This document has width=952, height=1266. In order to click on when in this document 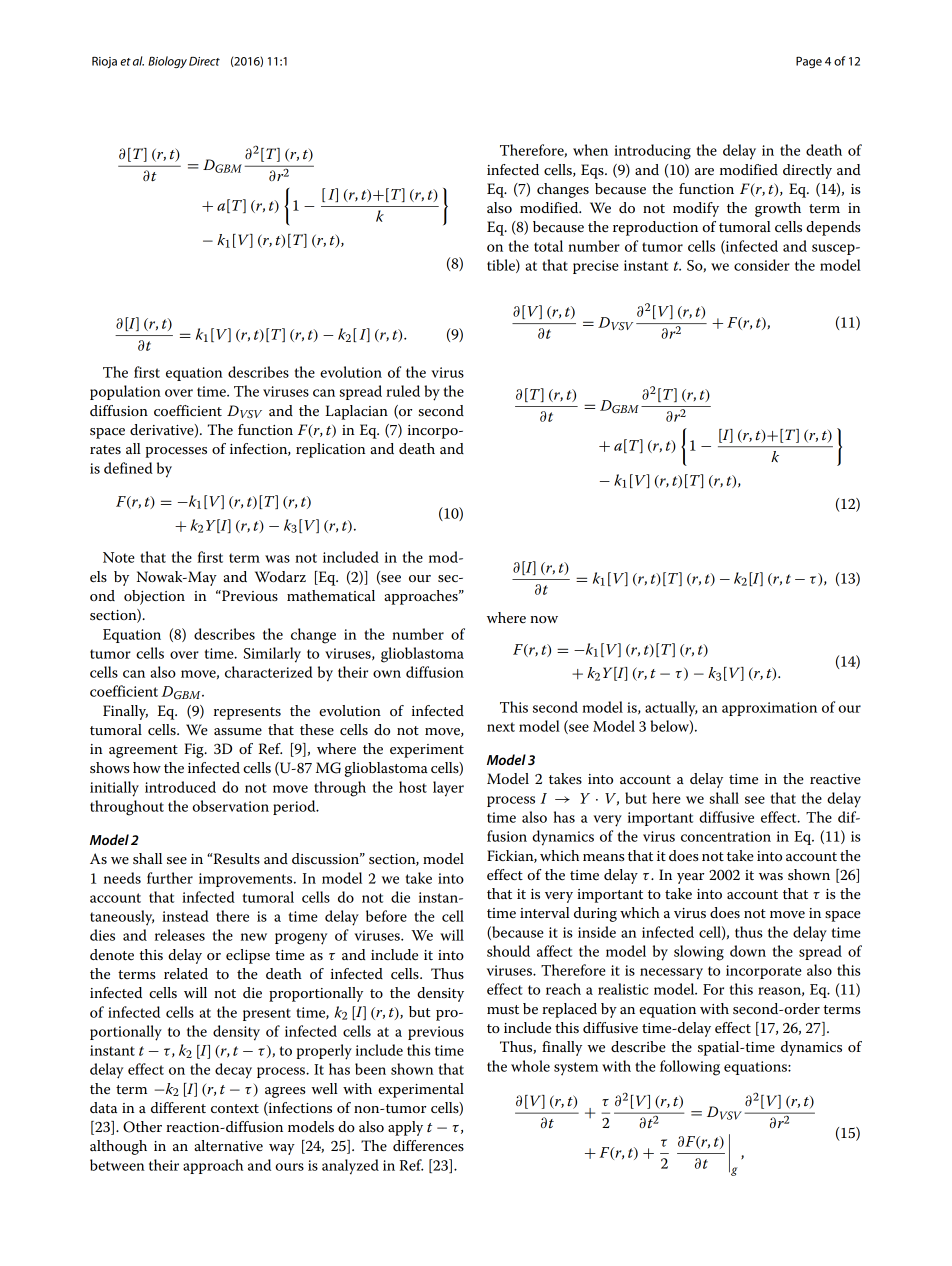, I will do `click(590, 150)`.
